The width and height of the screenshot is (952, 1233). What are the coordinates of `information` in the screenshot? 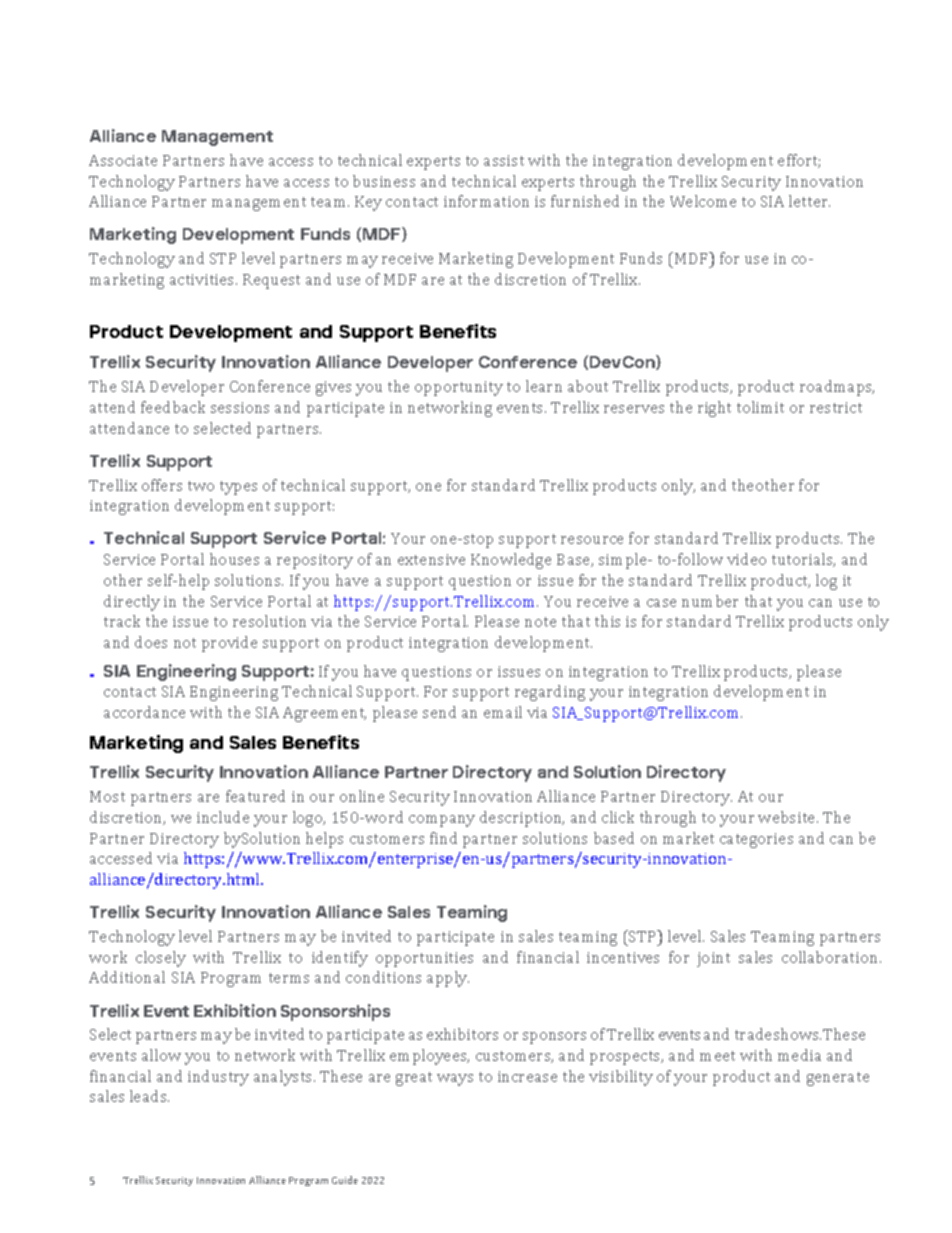 It's located at (486, 201).
